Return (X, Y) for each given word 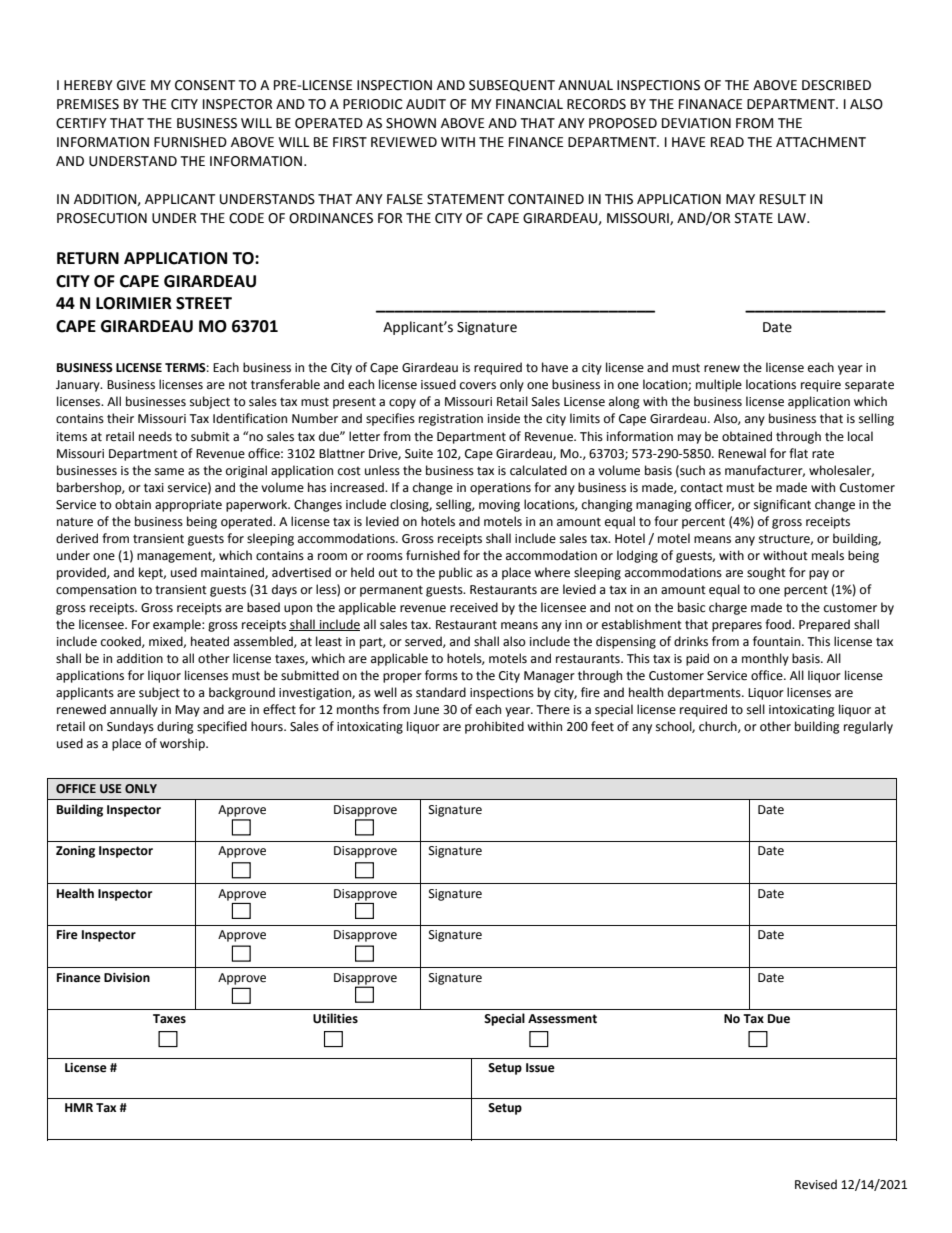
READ (727, 142)
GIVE (131, 85)
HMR (79, 1107)
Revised (816, 1184)
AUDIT (426, 104)
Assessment (562, 1019)
